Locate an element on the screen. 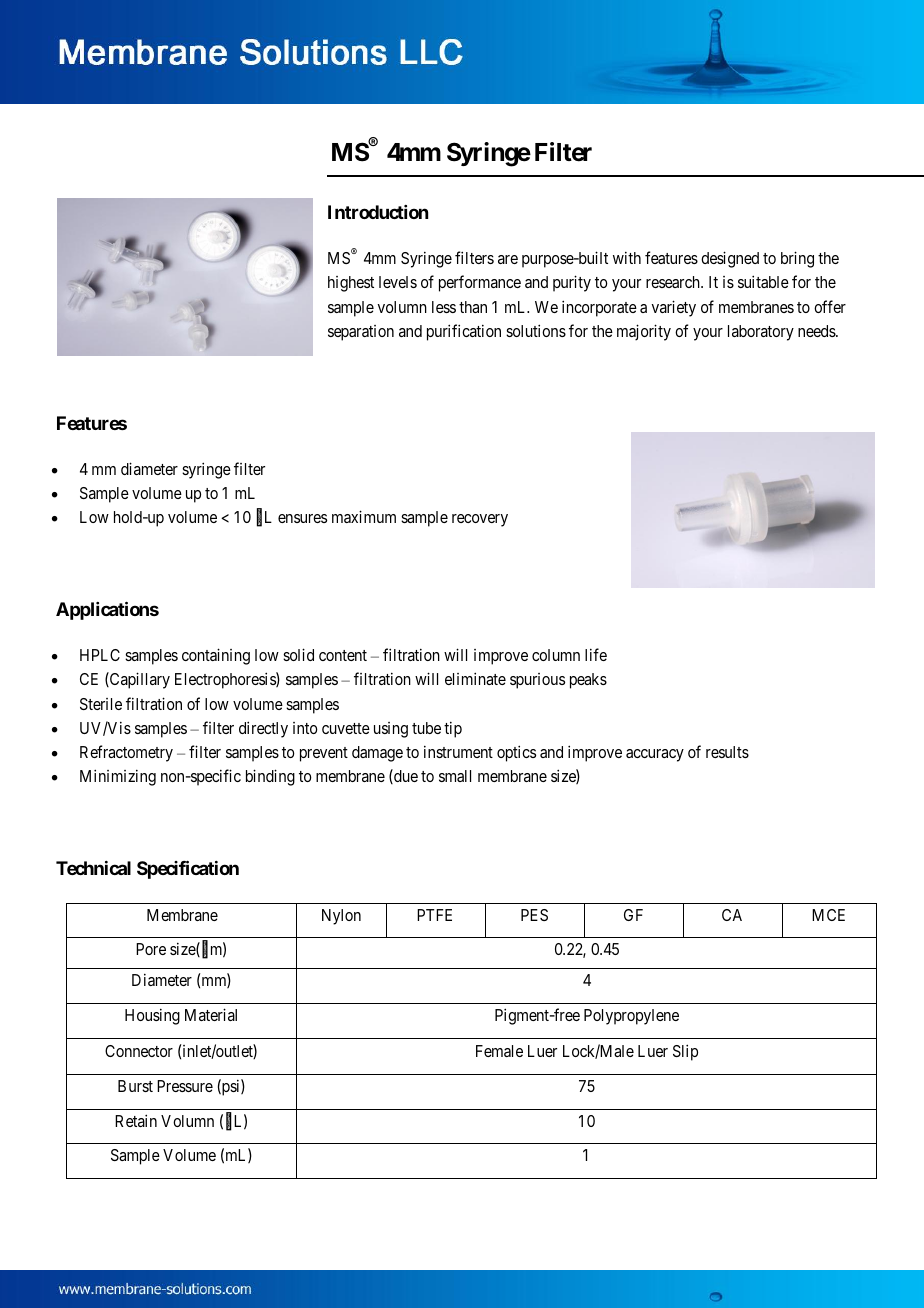 The height and width of the screenshot is (1308, 924). are is located at coordinates (508, 259).
